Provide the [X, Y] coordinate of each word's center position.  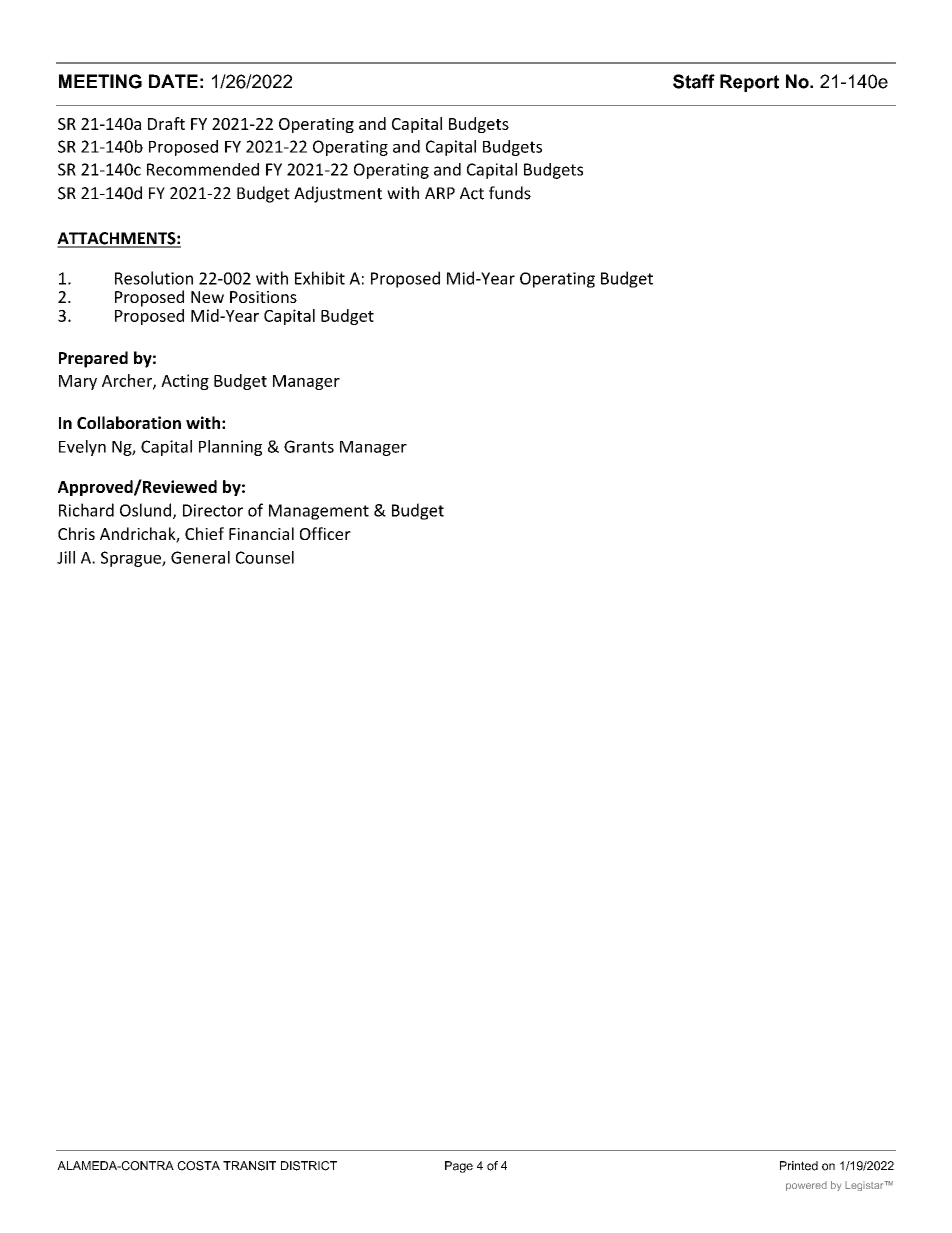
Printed [799, 1166]
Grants [309, 446]
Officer [325, 533]
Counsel [265, 557]
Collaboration [129, 422]
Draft [166, 123]
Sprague [132, 559]
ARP [440, 193]
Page [459, 1167]
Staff [694, 81]
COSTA [198, 1166]
